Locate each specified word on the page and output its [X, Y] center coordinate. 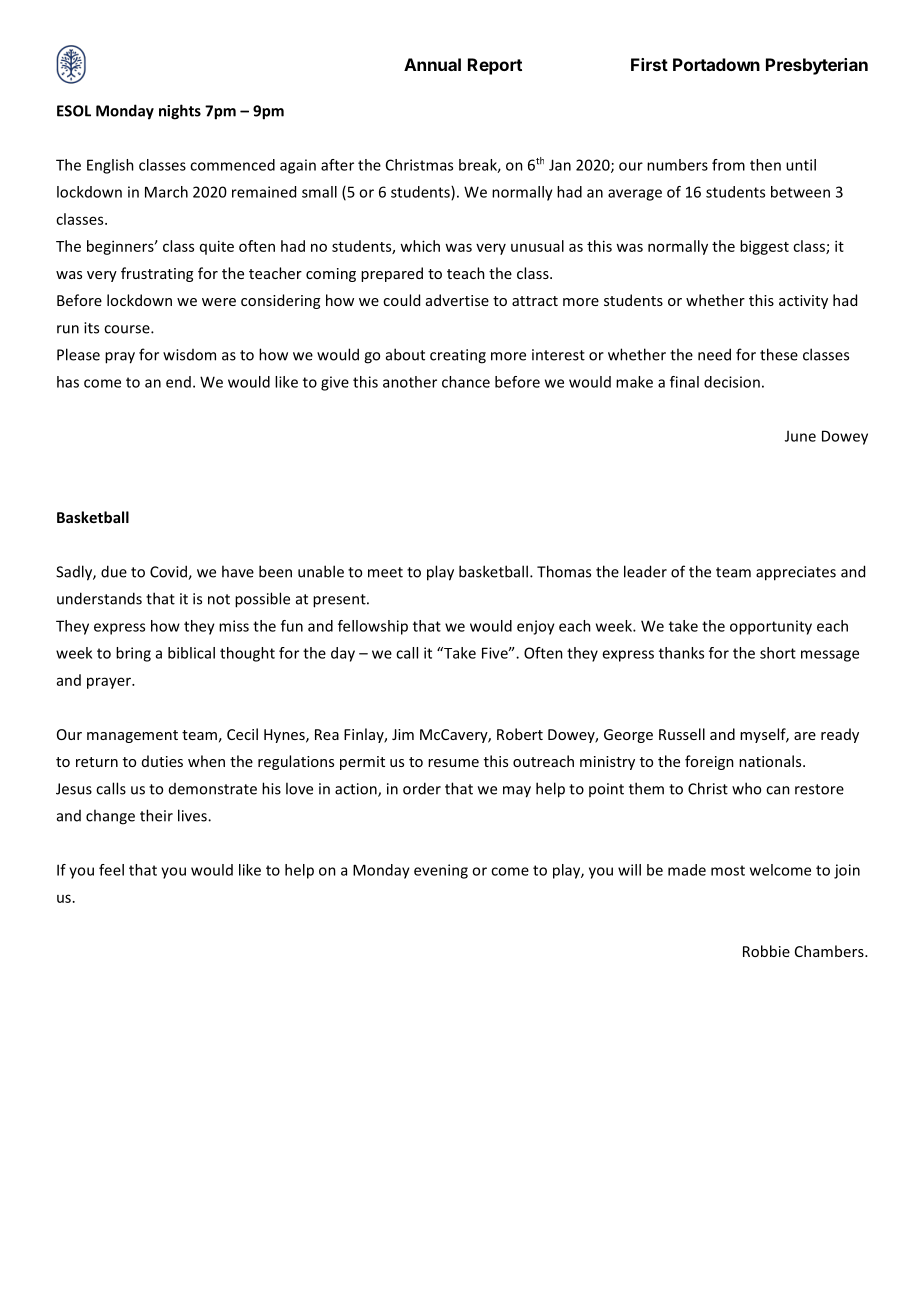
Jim [403, 734]
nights [180, 112]
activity [803, 302]
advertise [457, 300]
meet [385, 572]
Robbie [766, 951]
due [114, 571]
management [132, 736]
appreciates [796, 573]
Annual [432, 64]
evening [441, 871]
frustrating [157, 274]
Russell [682, 734]
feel [111, 870]
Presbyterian [817, 66]
